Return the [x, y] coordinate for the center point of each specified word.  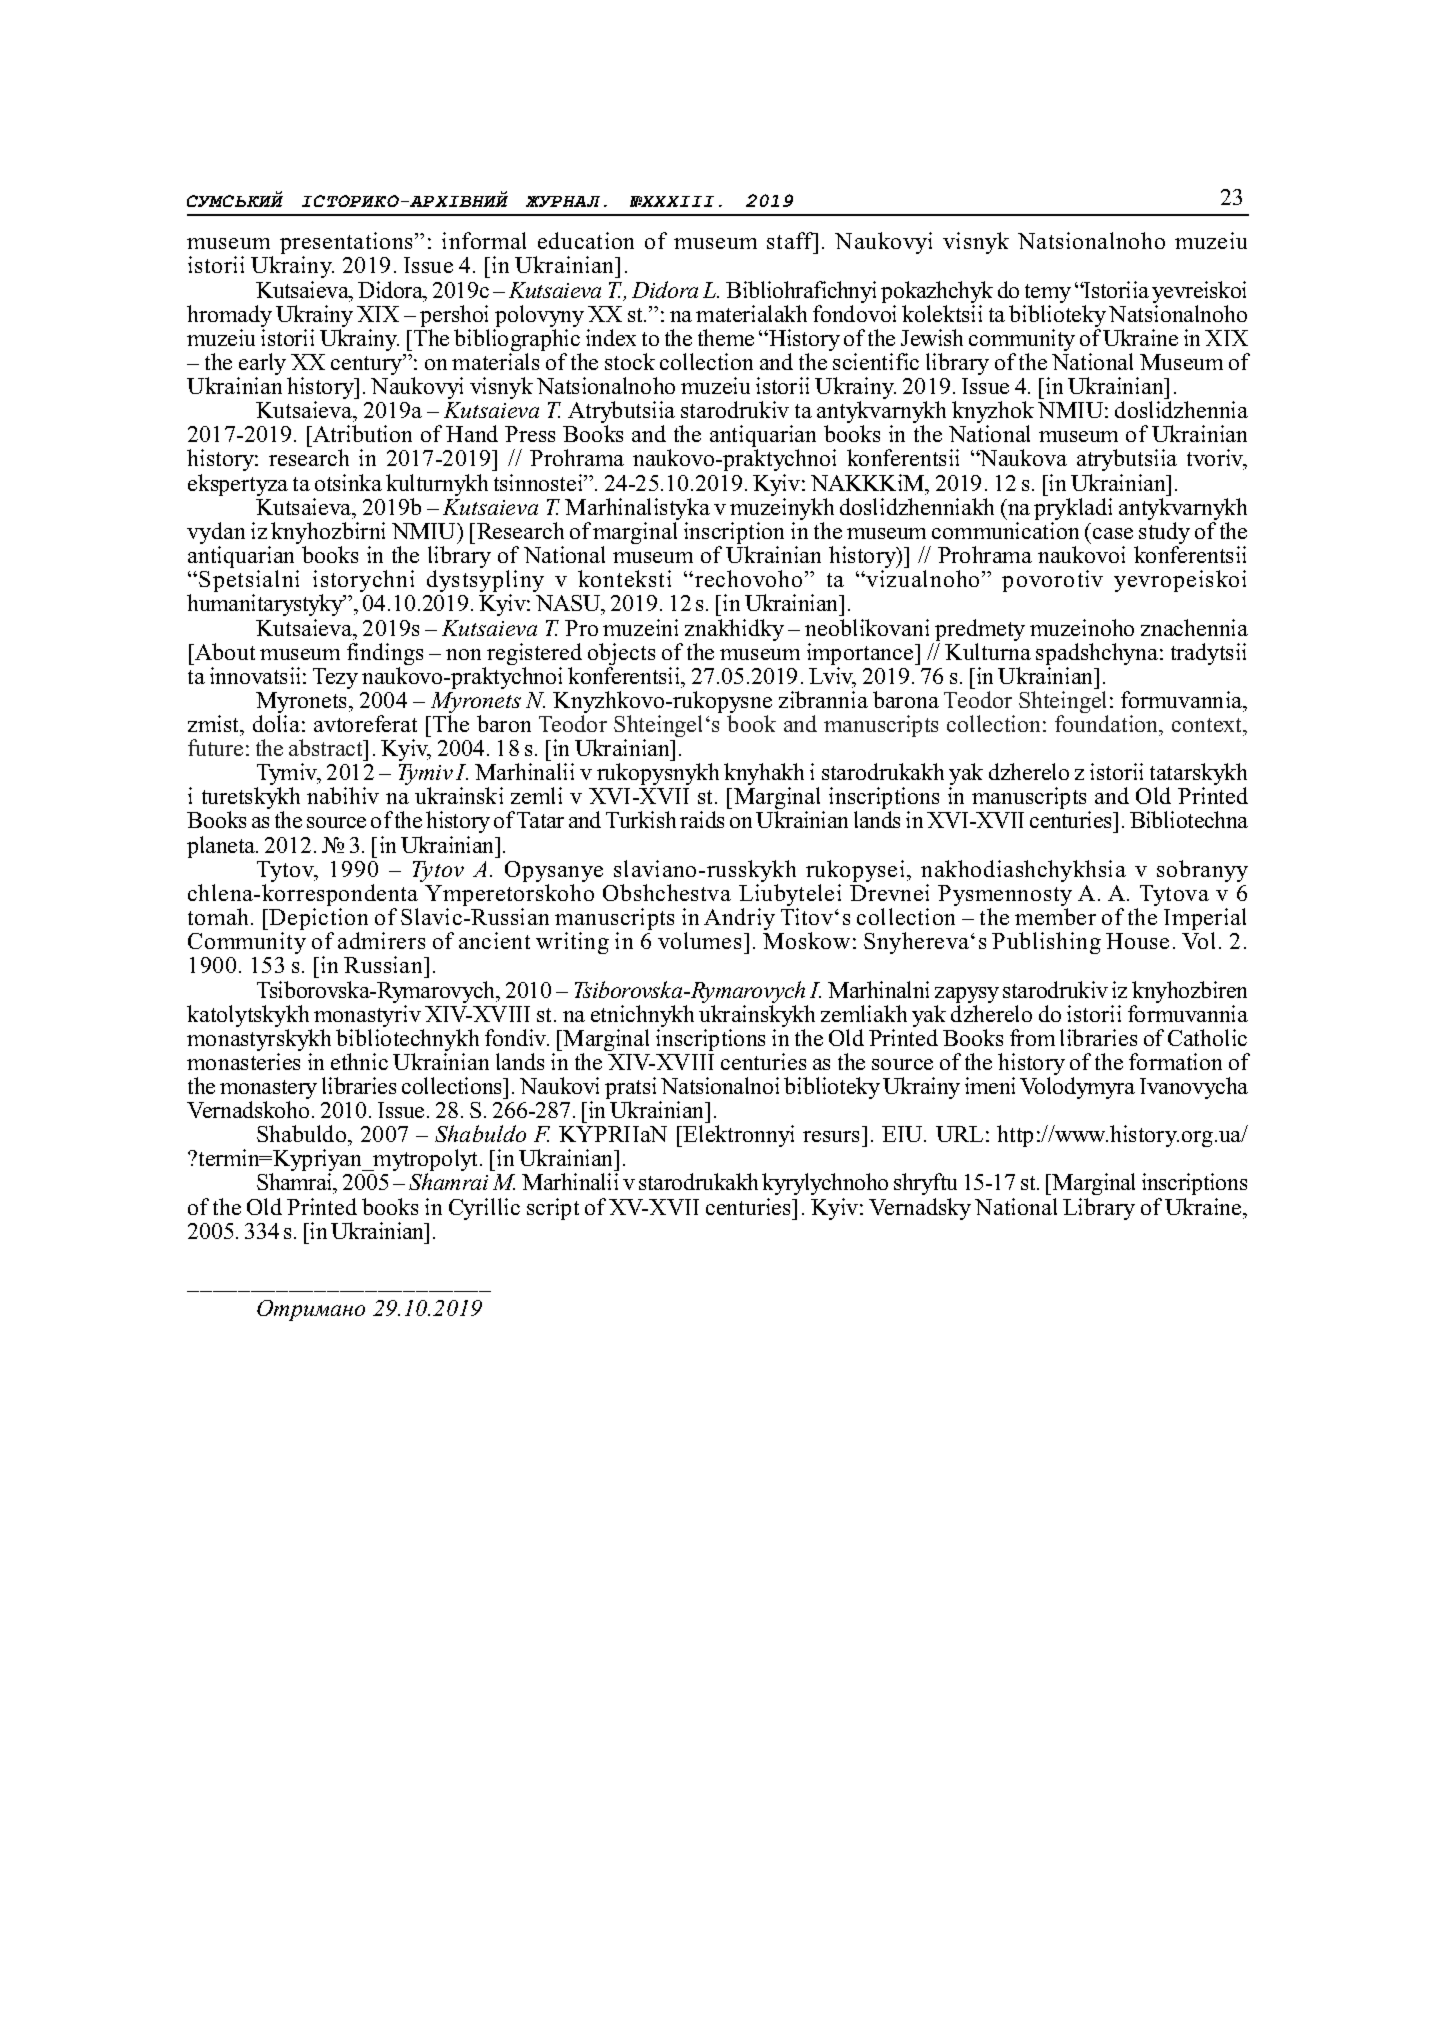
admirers [381, 940]
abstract [327, 747]
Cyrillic [484, 1209]
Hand [472, 433]
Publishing [1046, 943]
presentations [348, 244]
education [586, 240]
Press [530, 434]
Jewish [932, 337]
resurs [831, 1136]
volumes [699, 940]
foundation [1108, 723]
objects [621, 655]
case [1113, 533]
